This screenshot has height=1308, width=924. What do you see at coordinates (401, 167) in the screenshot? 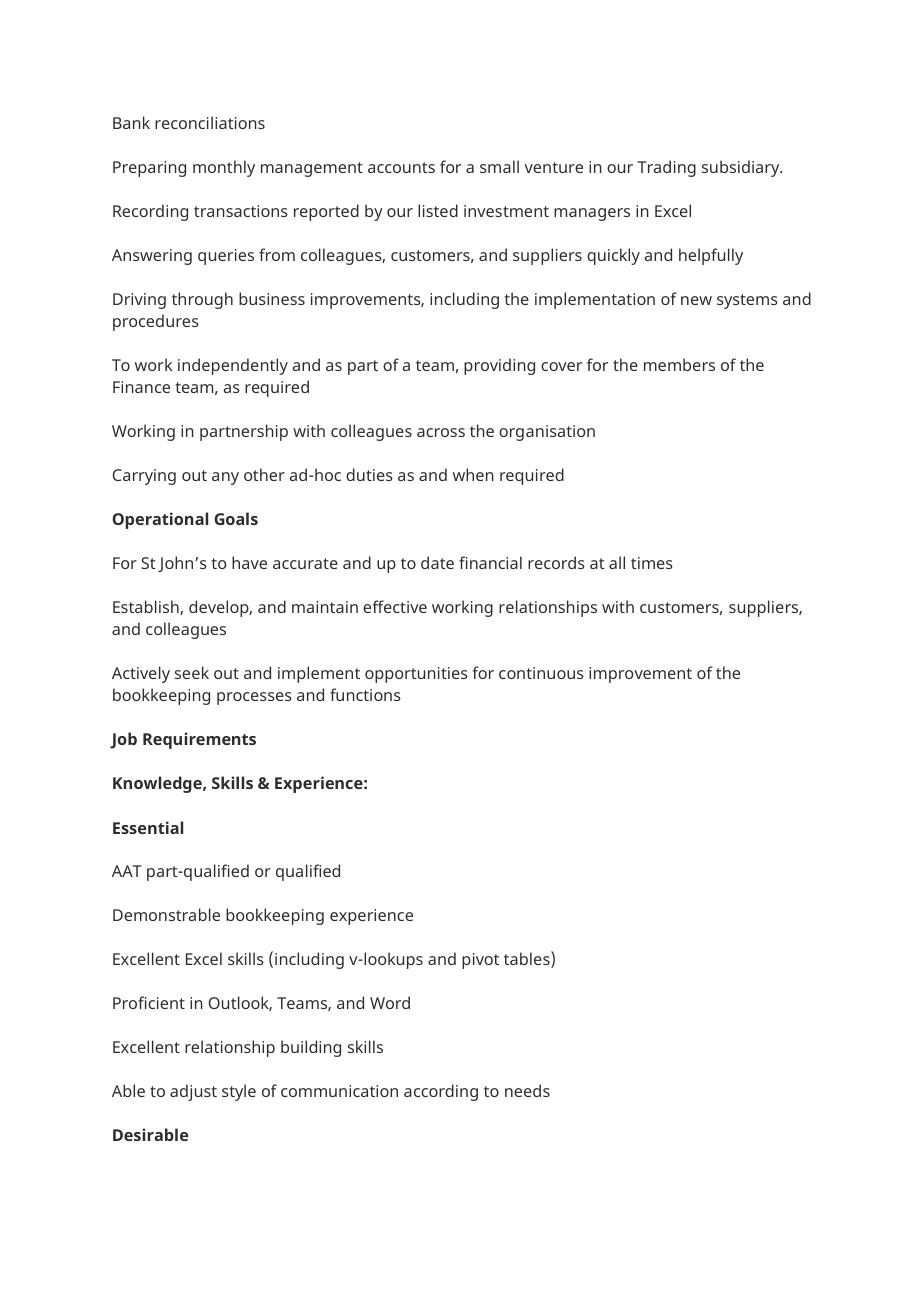
I see `accounts` at bounding box center [401, 167].
